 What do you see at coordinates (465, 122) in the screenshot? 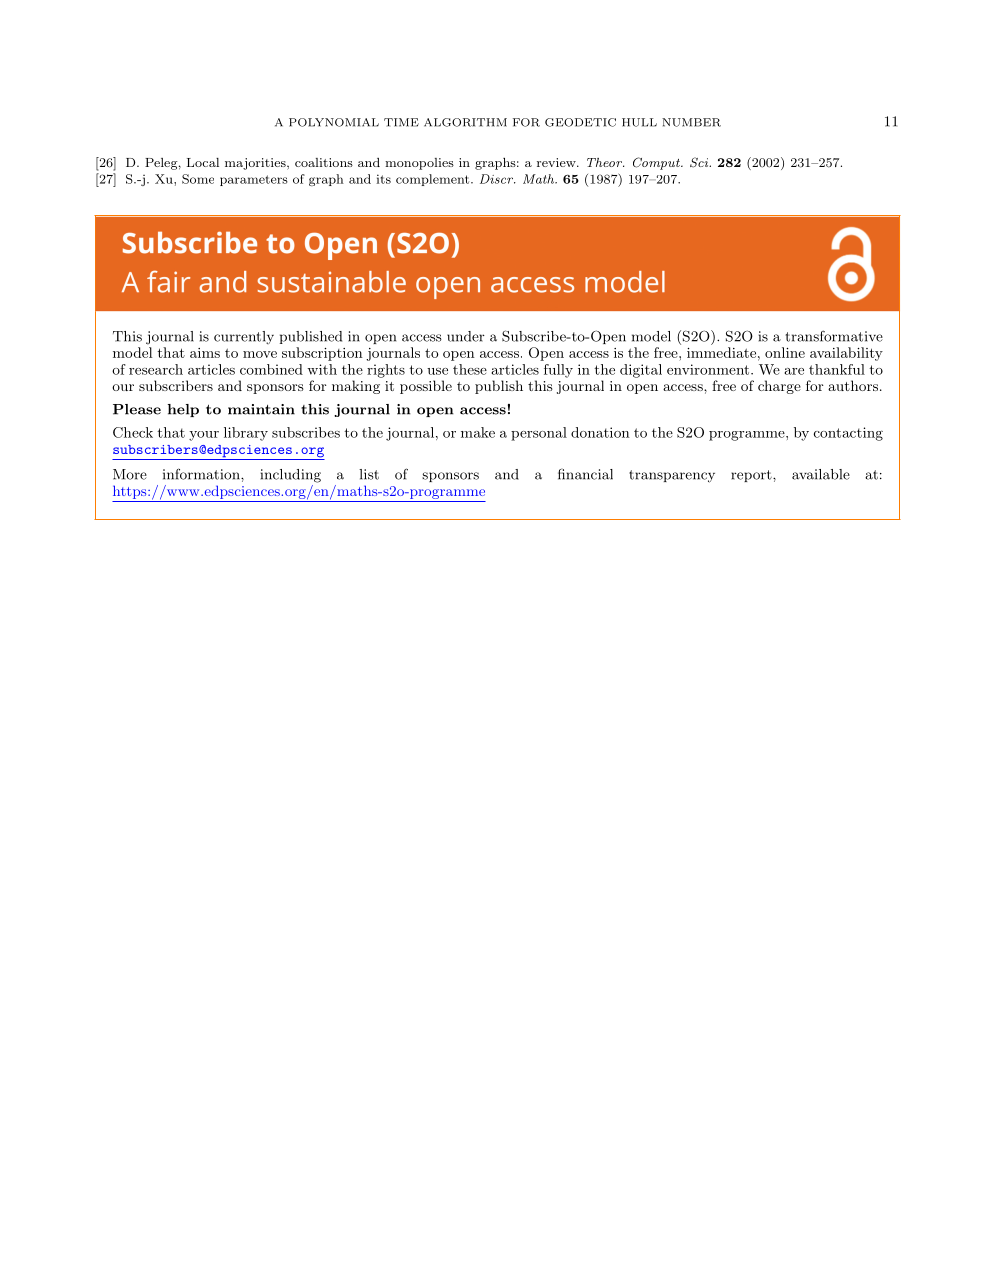
I see `ALGORITHM` at bounding box center [465, 122].
